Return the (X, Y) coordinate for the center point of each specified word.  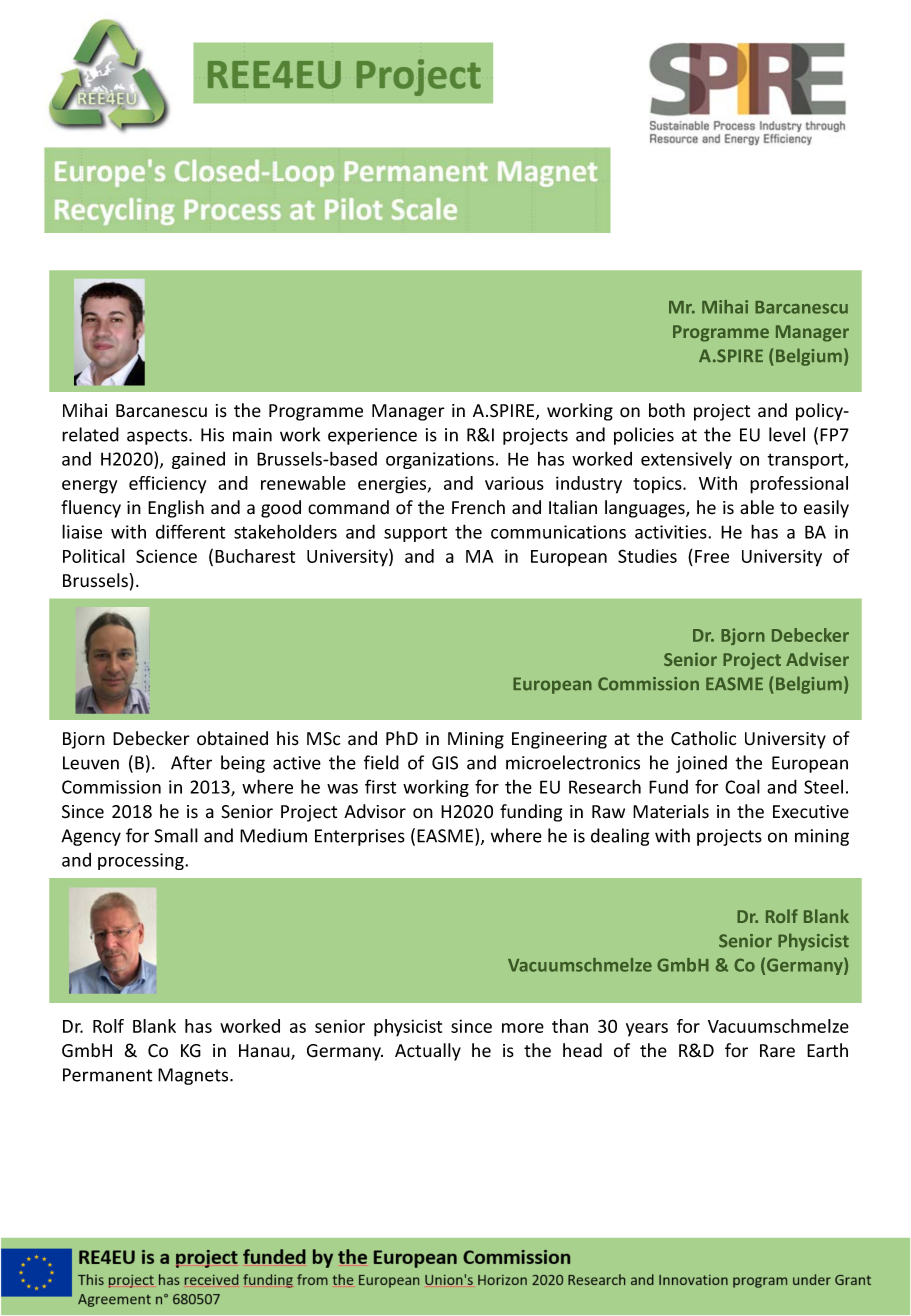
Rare (777, 1051)
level (787, 434)
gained (198, 460)
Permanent (107, 1075)
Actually (428, 1052)
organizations (440, 460)
